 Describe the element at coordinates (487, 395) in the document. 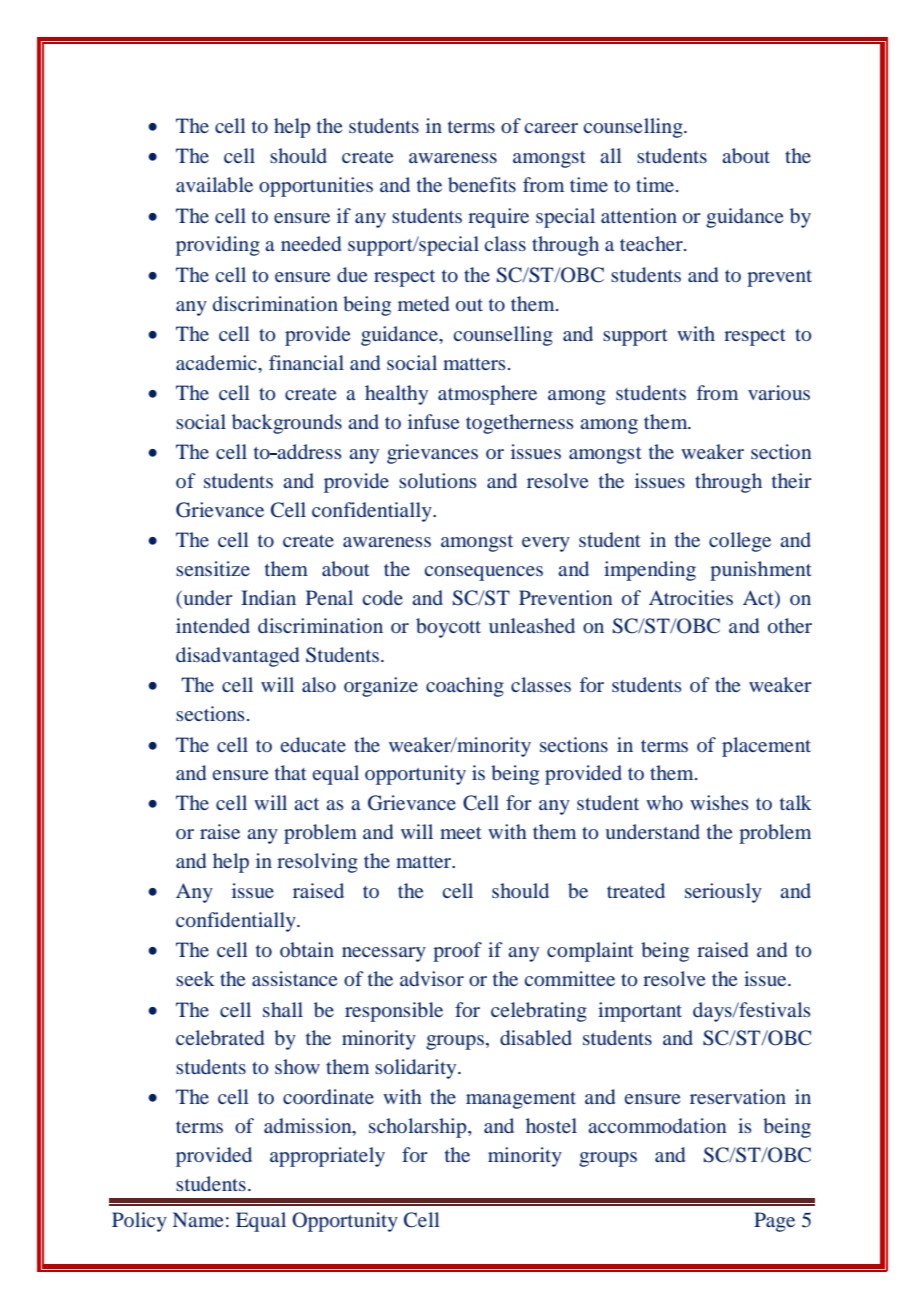

I see `atmosphere` at that location.
